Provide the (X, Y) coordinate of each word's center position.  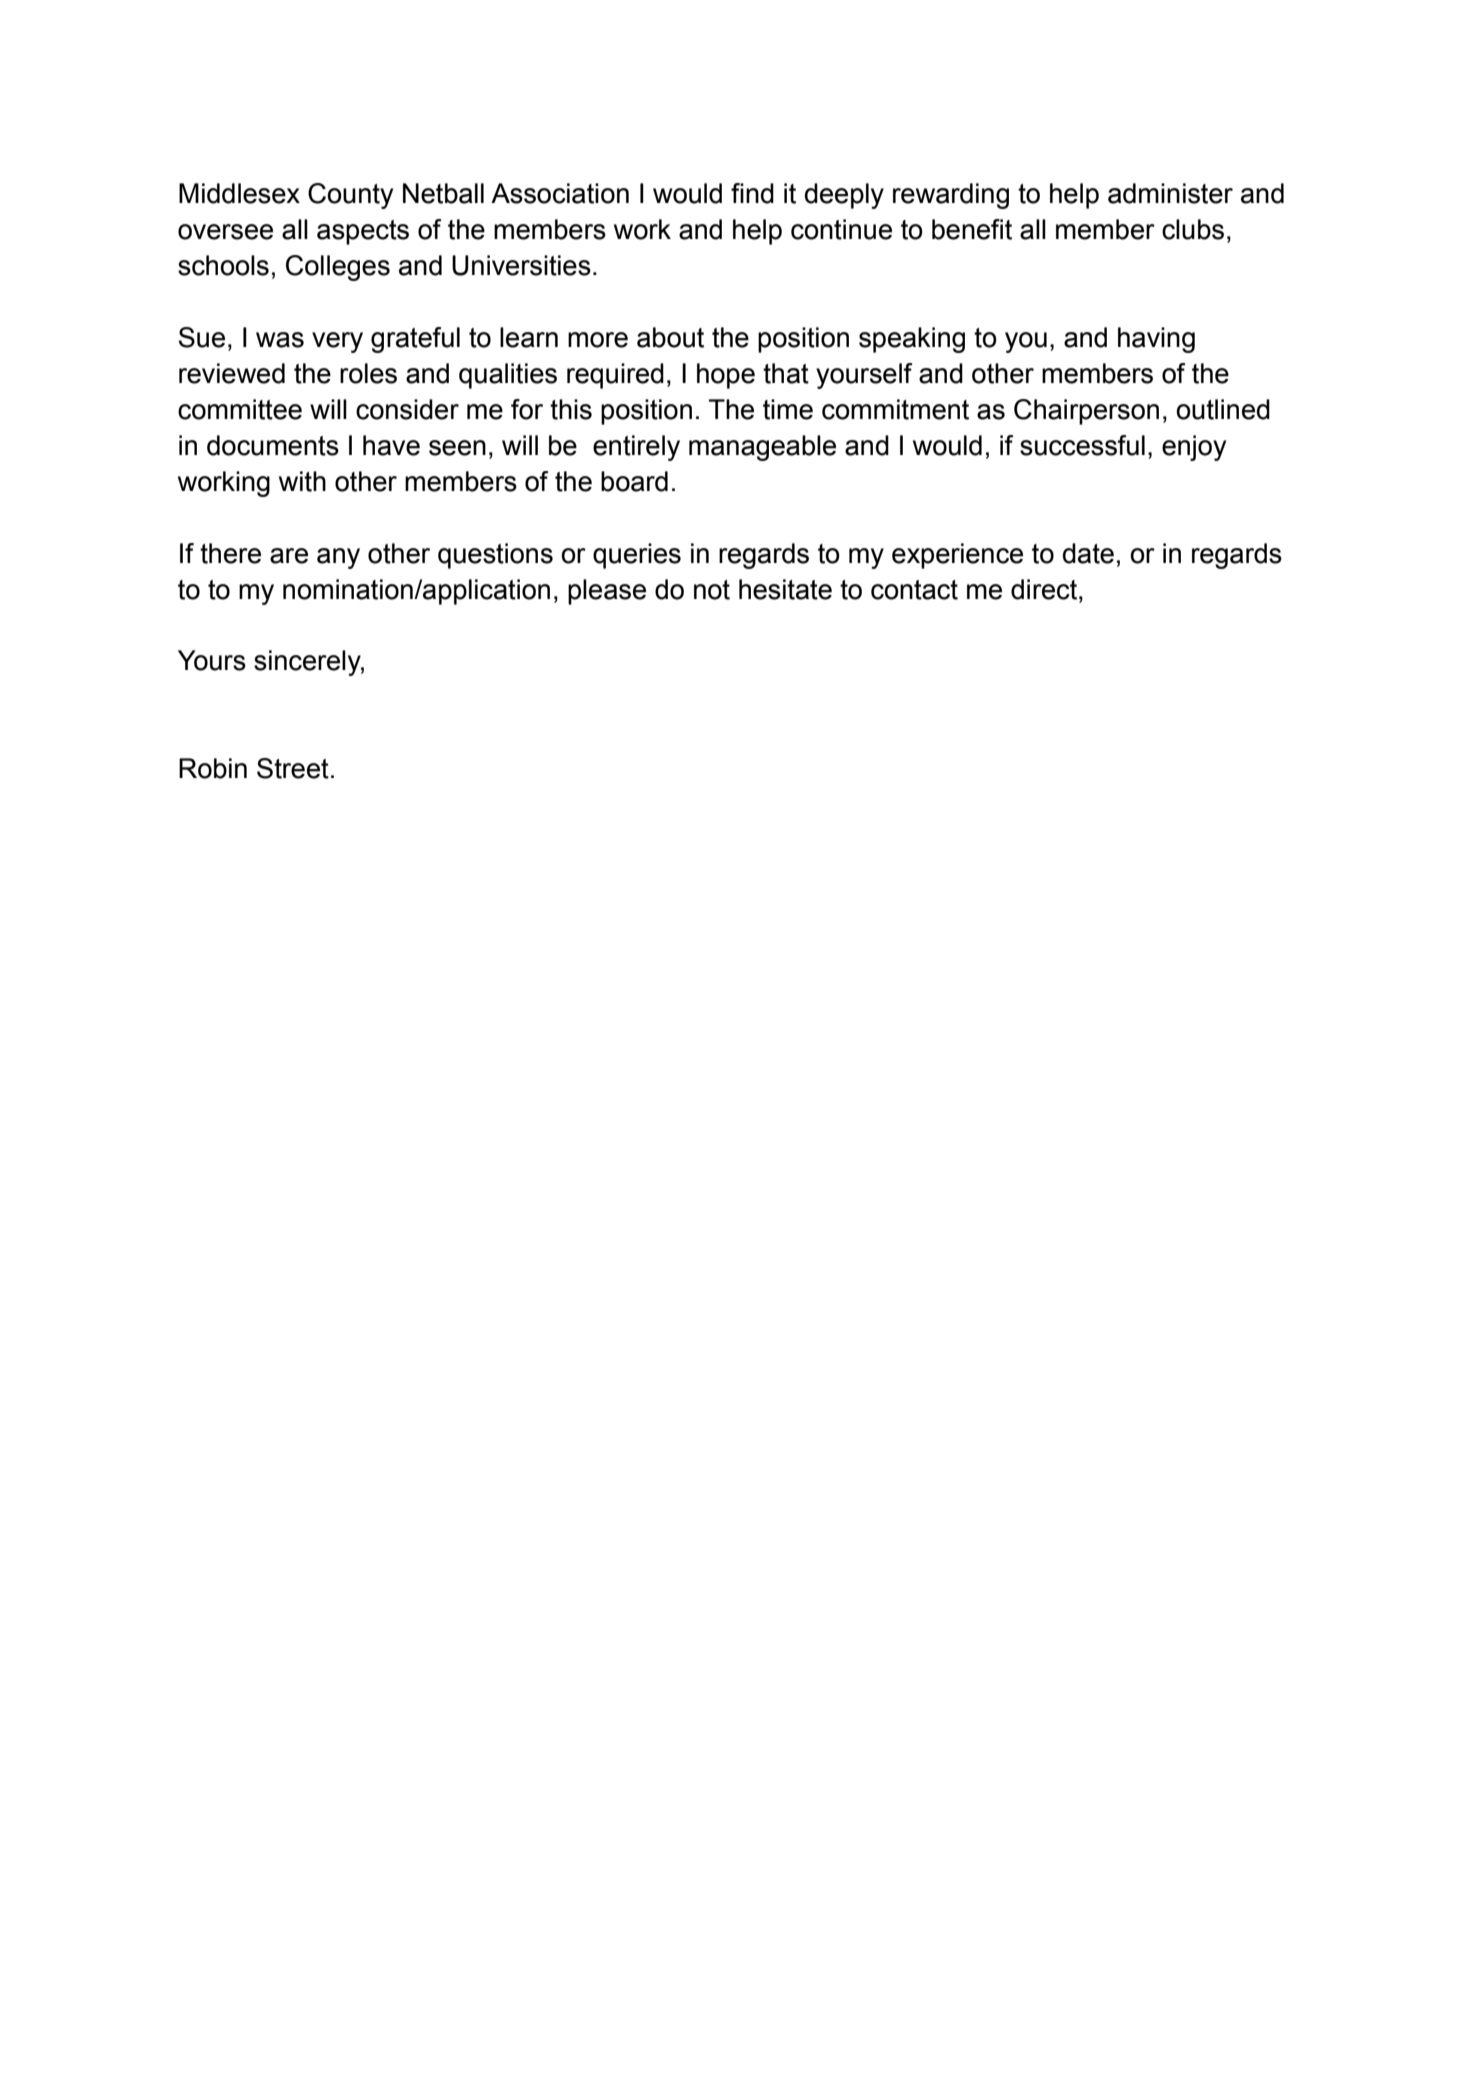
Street (293, 768)
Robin (213, 768)
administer (1170, 193)
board (634, 481)
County (350, 196)
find (752, 193)
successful (1082, 445)
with (302, 481)
